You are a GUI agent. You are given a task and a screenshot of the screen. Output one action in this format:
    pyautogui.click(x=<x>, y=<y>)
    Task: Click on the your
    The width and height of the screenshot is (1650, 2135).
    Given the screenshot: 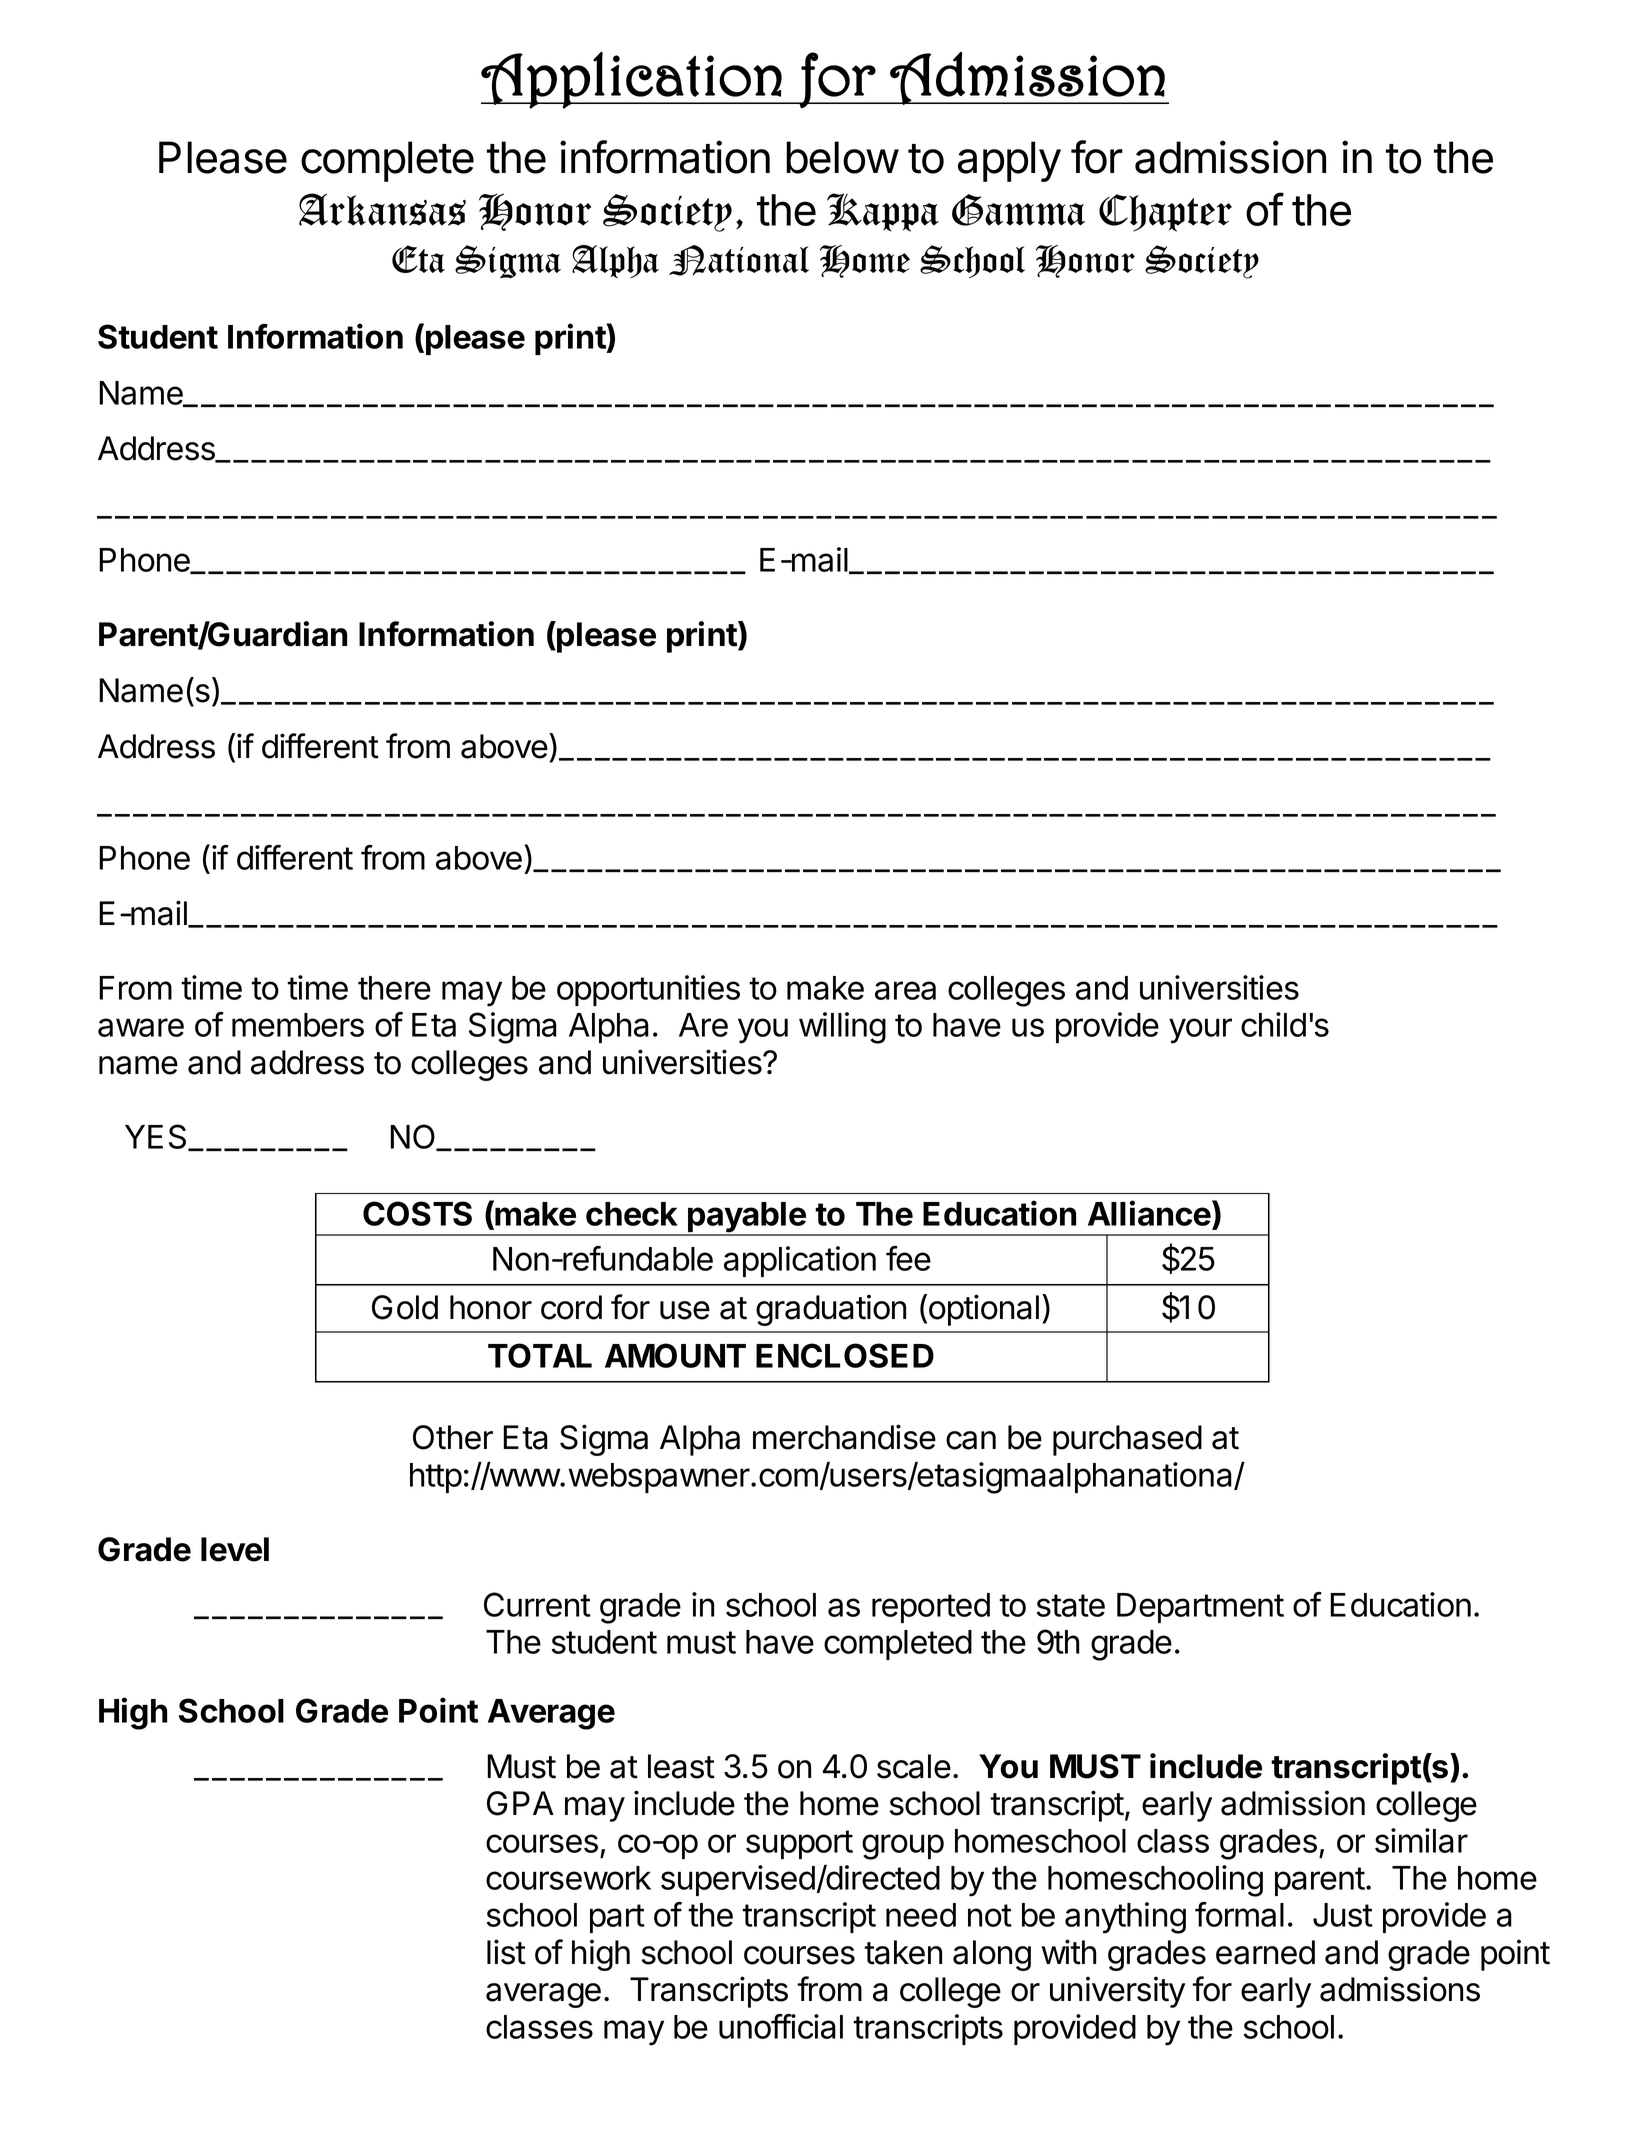 What is the action you would take?
    pyautogui.click(x=1200, y=1031)
